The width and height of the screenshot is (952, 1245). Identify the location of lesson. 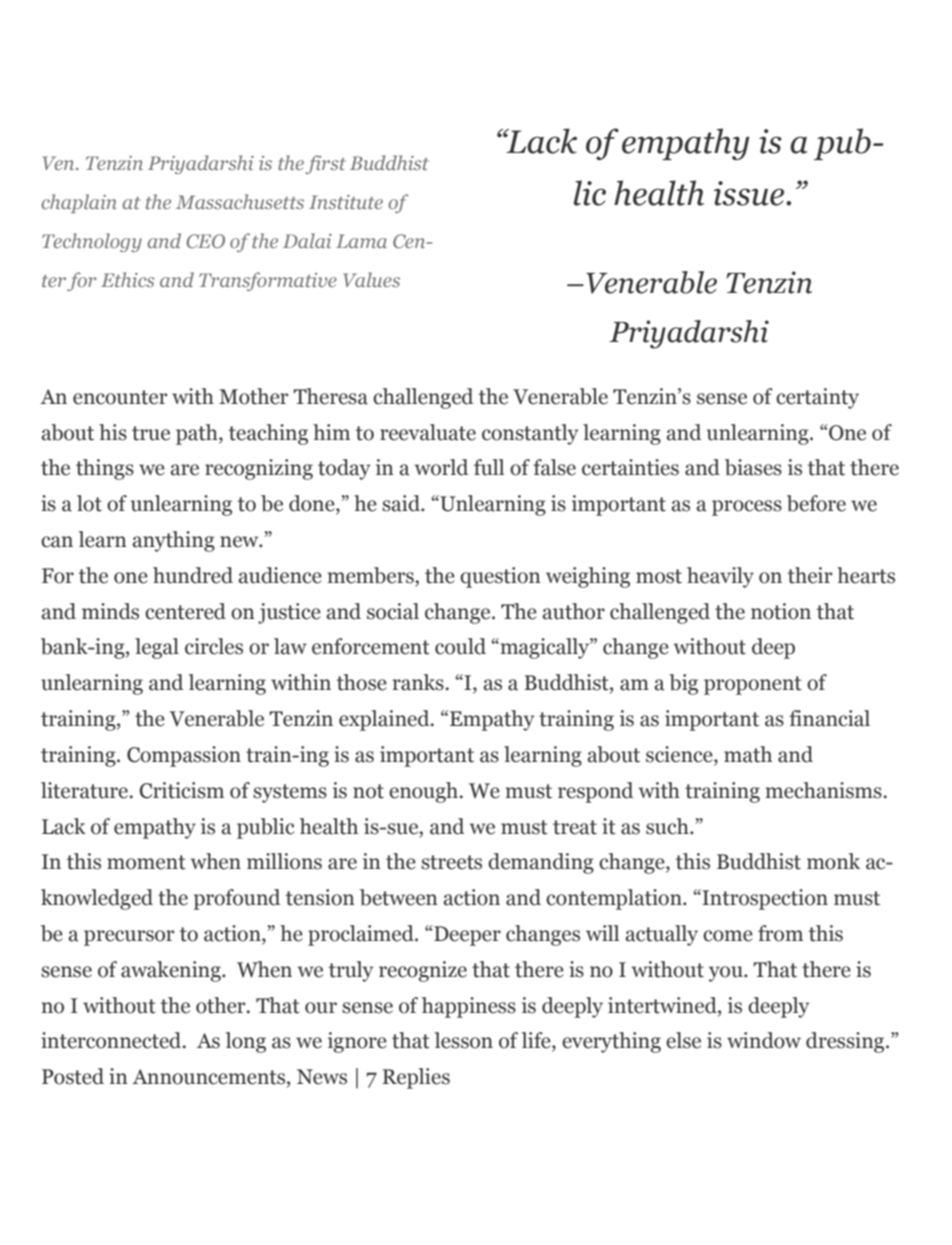
(464, 1040).
